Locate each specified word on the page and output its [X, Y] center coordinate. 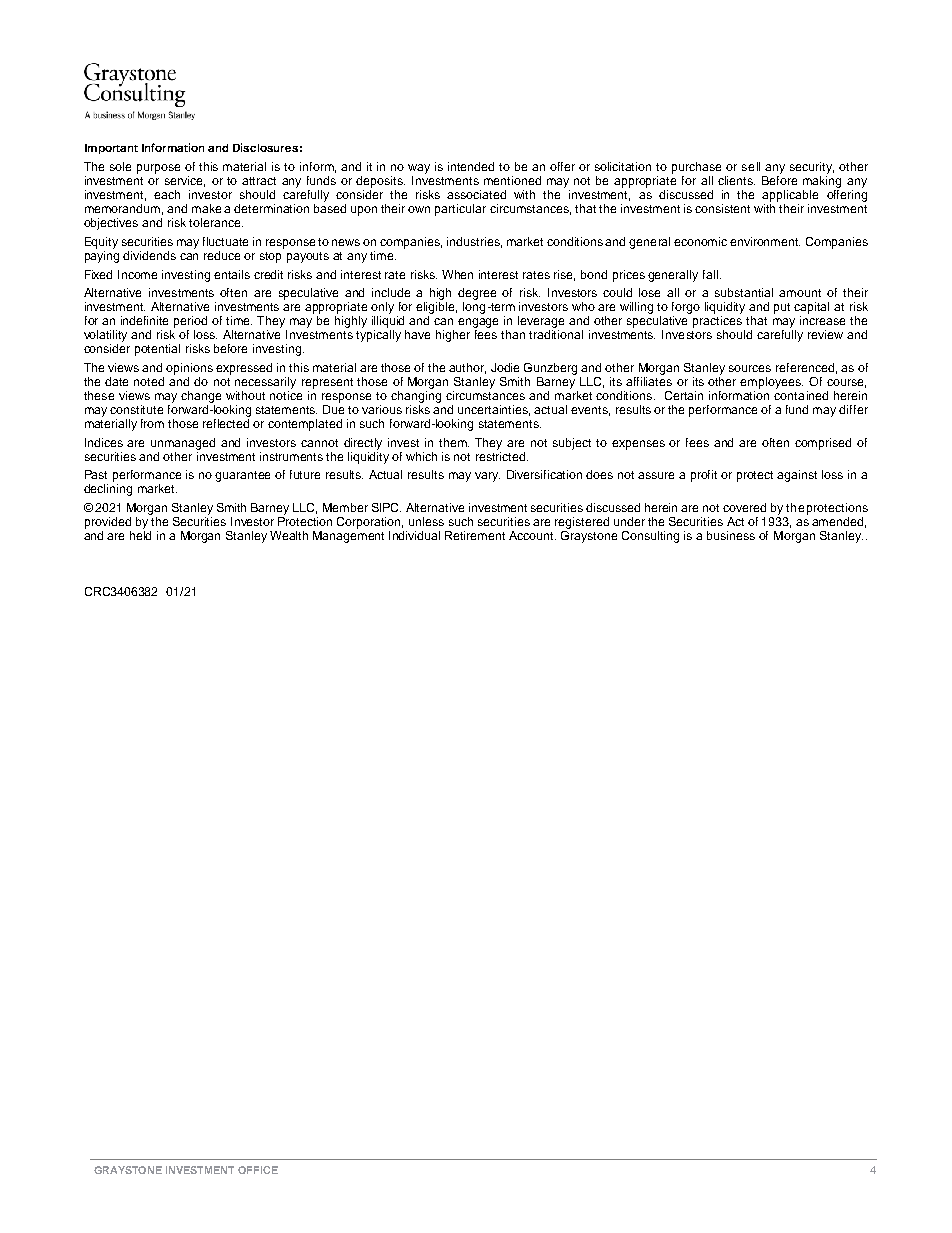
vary [487, 477]
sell [751, 166]
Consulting [650, 537]
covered [744, 507]
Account [532, 535]
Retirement [475, 535]
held [140, 535]
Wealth [289, 535]
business [731, 535]
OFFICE [258, 1170]
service [185, 181]
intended [471, 166]
